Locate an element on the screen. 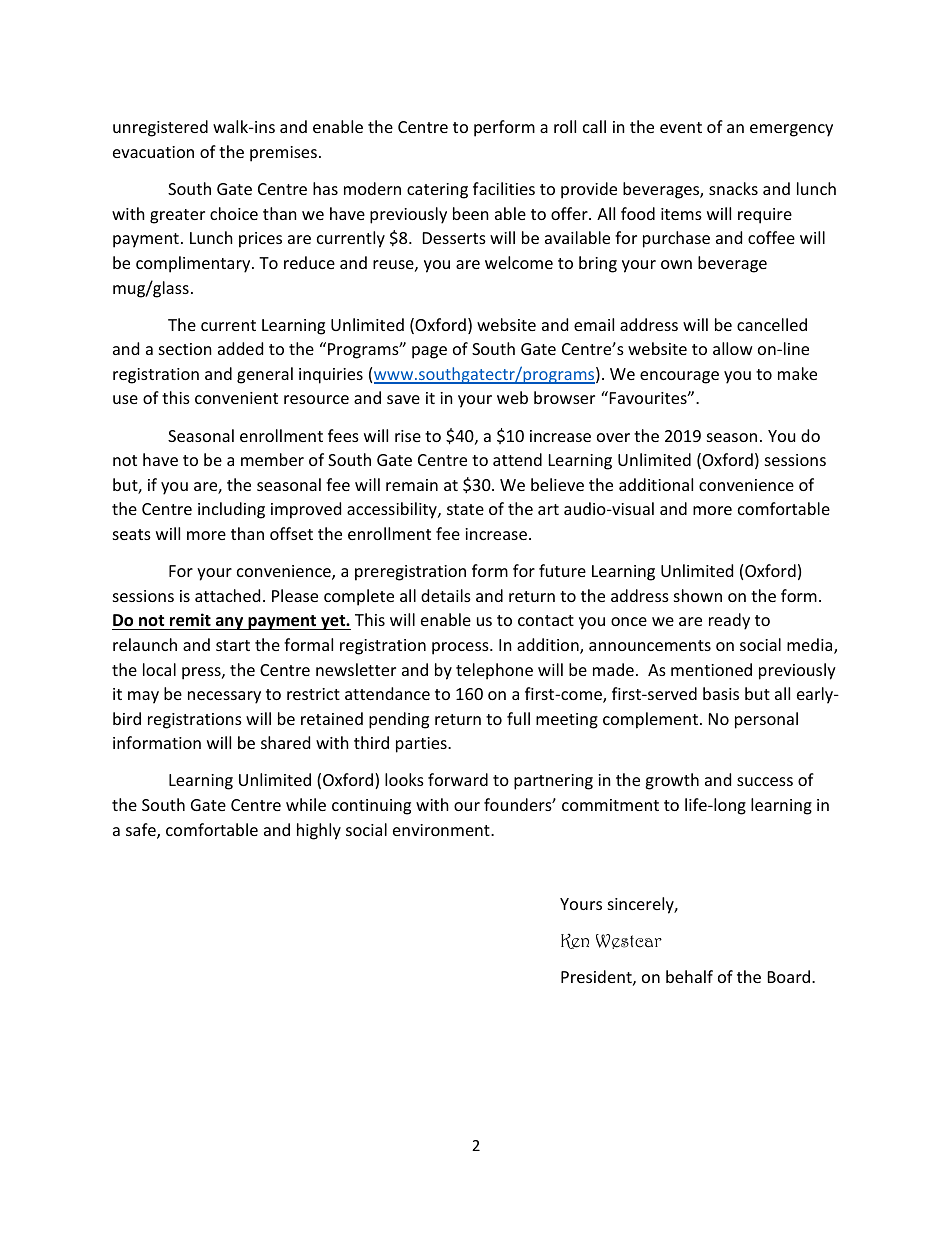  forward is located at coordinates (458, 779).
